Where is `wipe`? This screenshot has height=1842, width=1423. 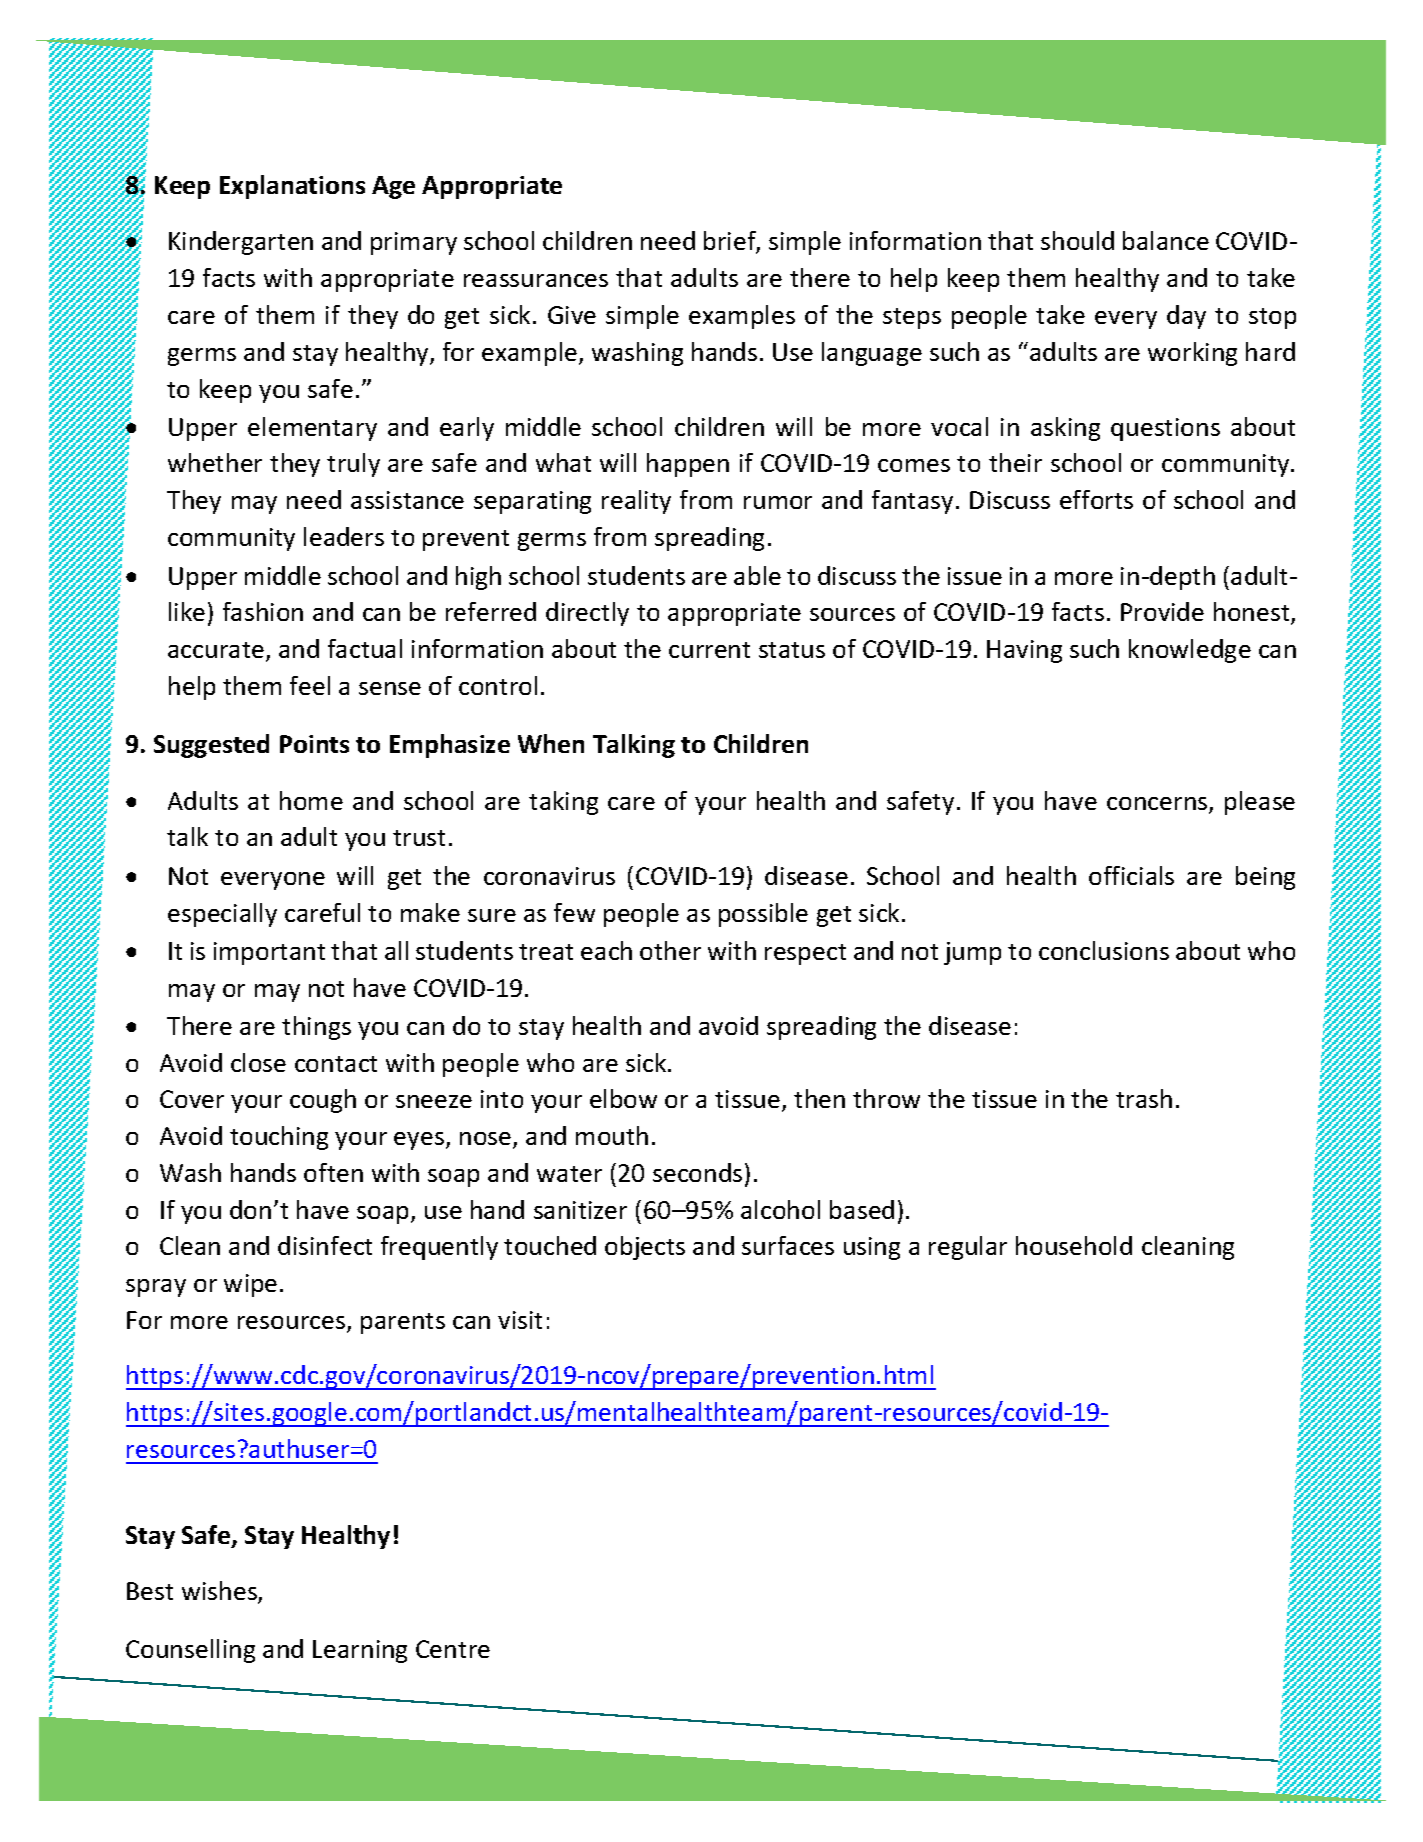
wipe is located at coordinates (250, 1285).
